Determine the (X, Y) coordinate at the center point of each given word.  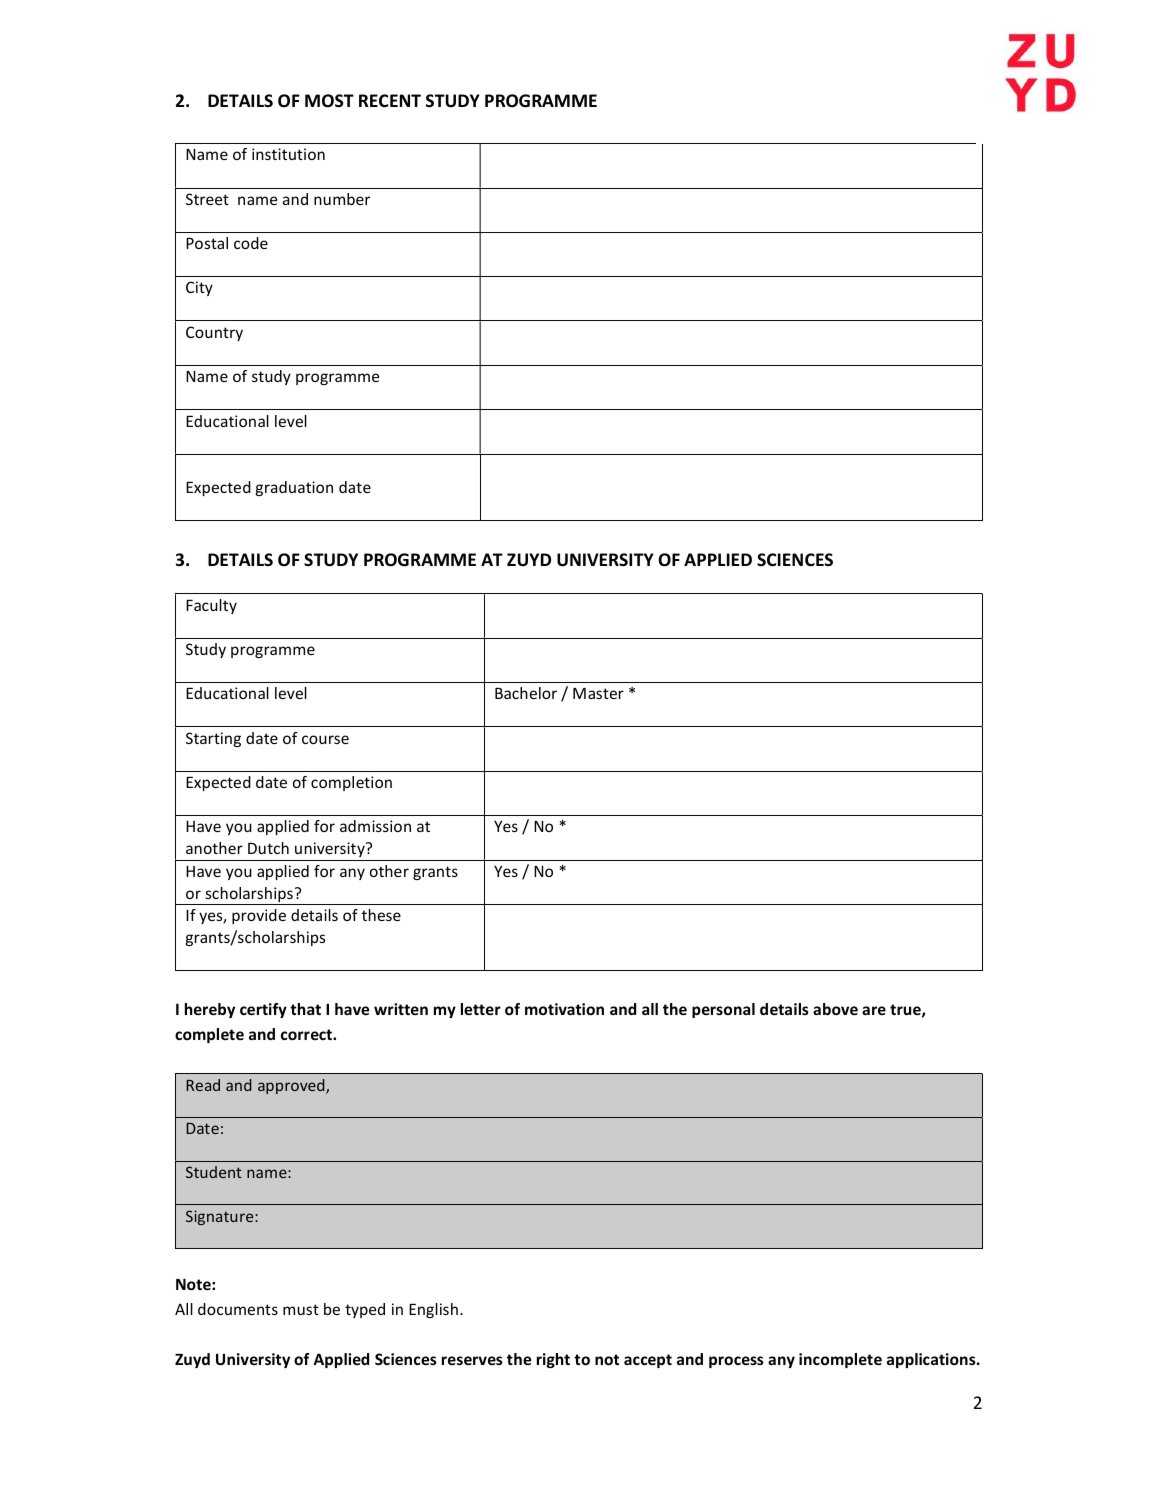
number (342, 199)
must (301, 1309)
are (874, 1010)
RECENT (390, 100)
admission (375, 826)
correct (307, 1034)
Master (598, 693)
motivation (564, 1009)
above (835, 1009)
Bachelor (526, 693)
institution (288, 154)
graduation (294, 488)
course (325, 739)
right (553, 1360)
